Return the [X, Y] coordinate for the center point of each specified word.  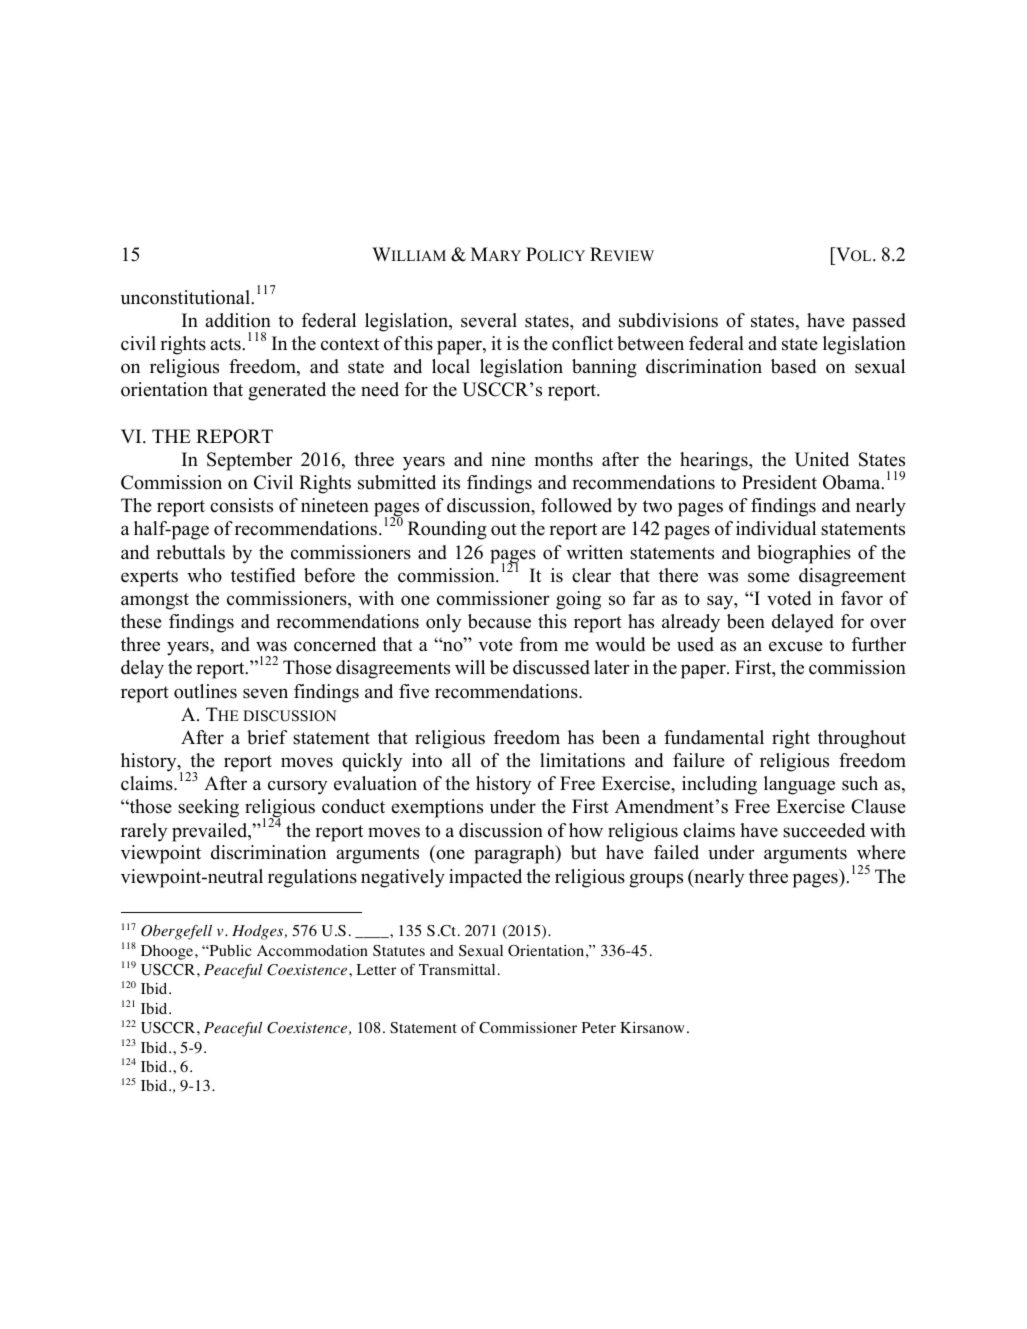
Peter [599, 1027]
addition [238, 320]
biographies [804, 554]
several [489, 320]
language [799, 785]
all [461, 760]
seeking [208, 808]
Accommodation [312, 951]
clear [591, 575]
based [793, 366]
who [204, 575]
